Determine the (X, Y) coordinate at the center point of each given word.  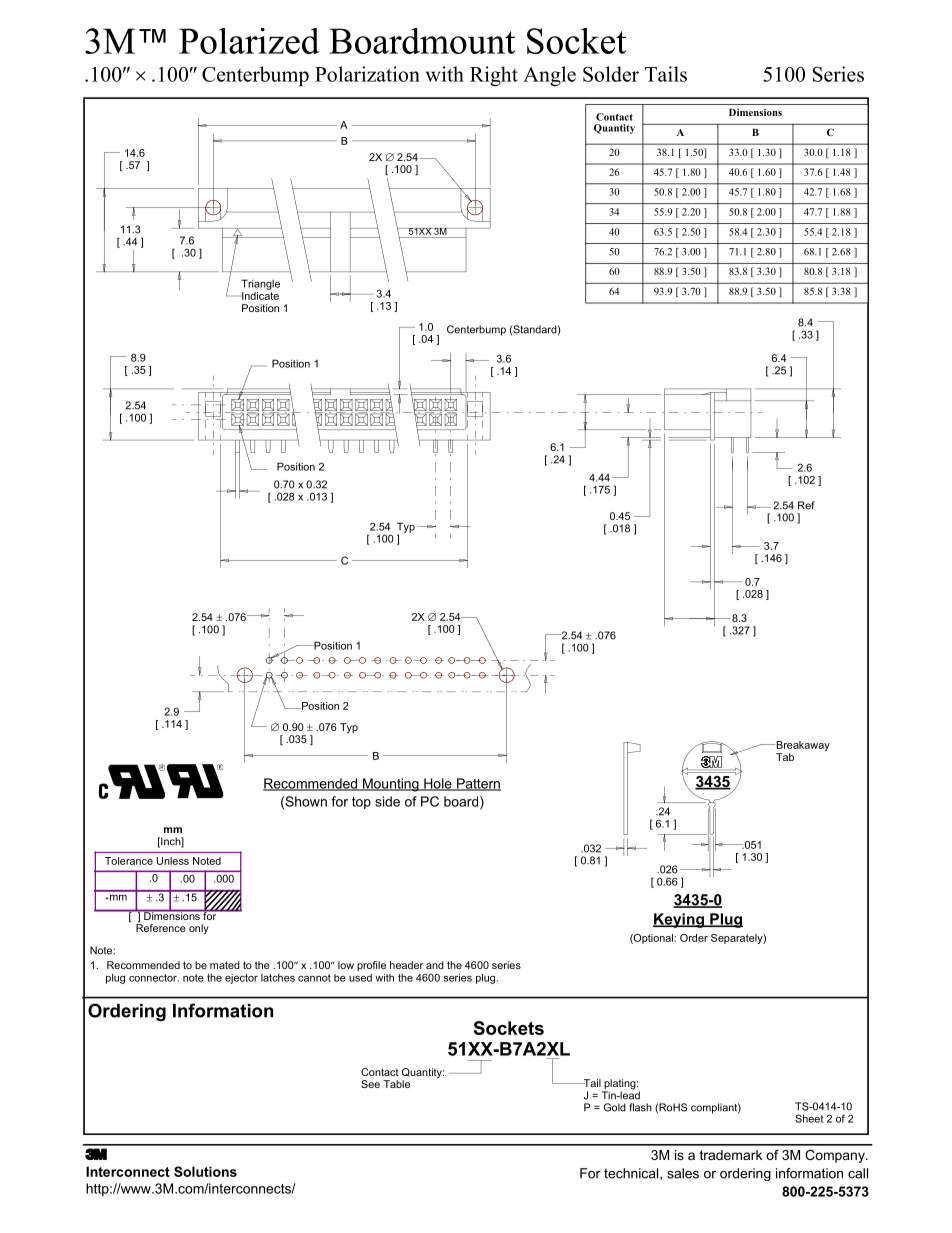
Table (397, 1084)
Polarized (249, 41)
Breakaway (802, 747)
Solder (611, 74)
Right (494, 76)
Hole (438, 784)
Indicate (259, 296)
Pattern (478, 784)
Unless (173, 861)
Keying (679, 920)
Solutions (205, 1171)
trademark (731, 1155)
